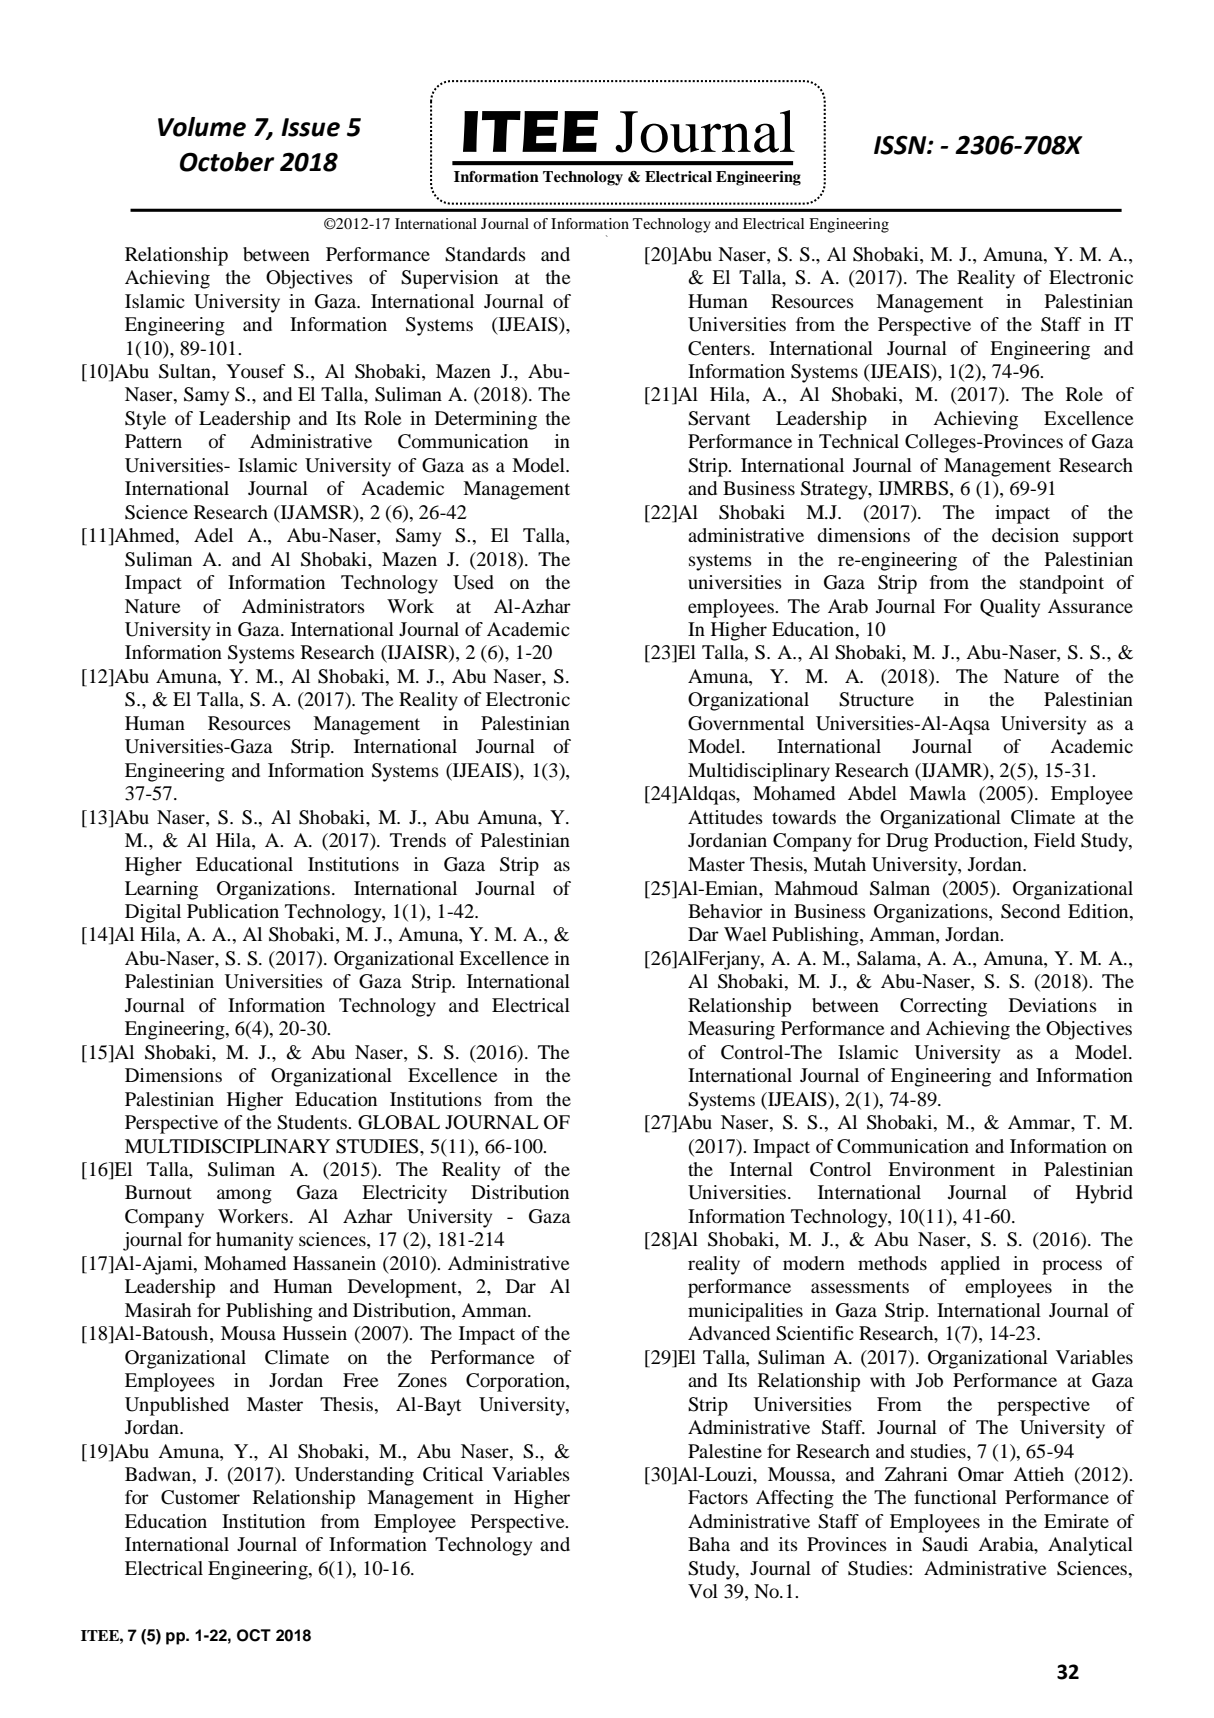 This screenshot has height=1718, width=1214. What do you see at coordinates (213, 535) in the screenshot?
I see `Adel` at bounding box center [213, 535].
